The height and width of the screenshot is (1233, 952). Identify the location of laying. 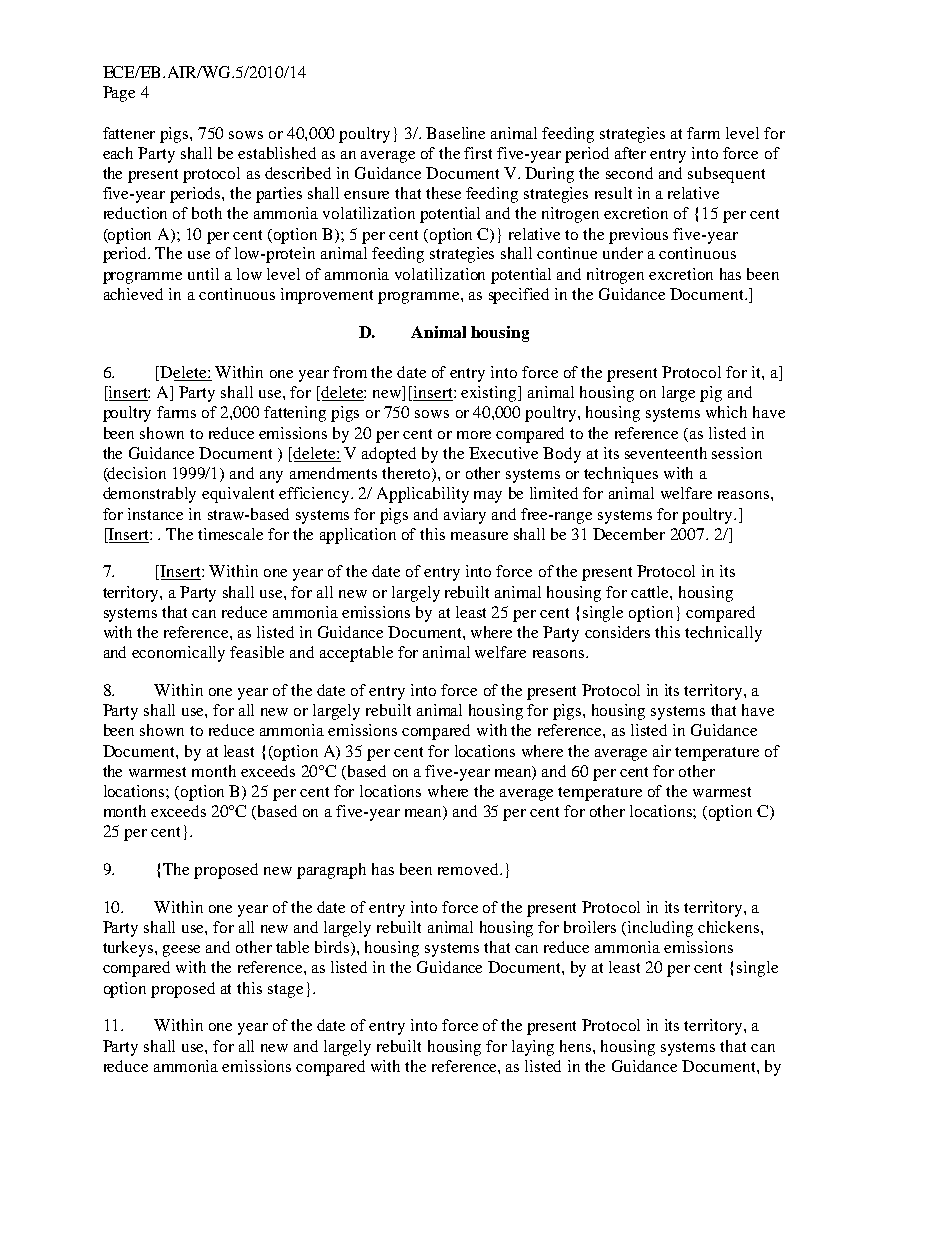
(533, 1048).
